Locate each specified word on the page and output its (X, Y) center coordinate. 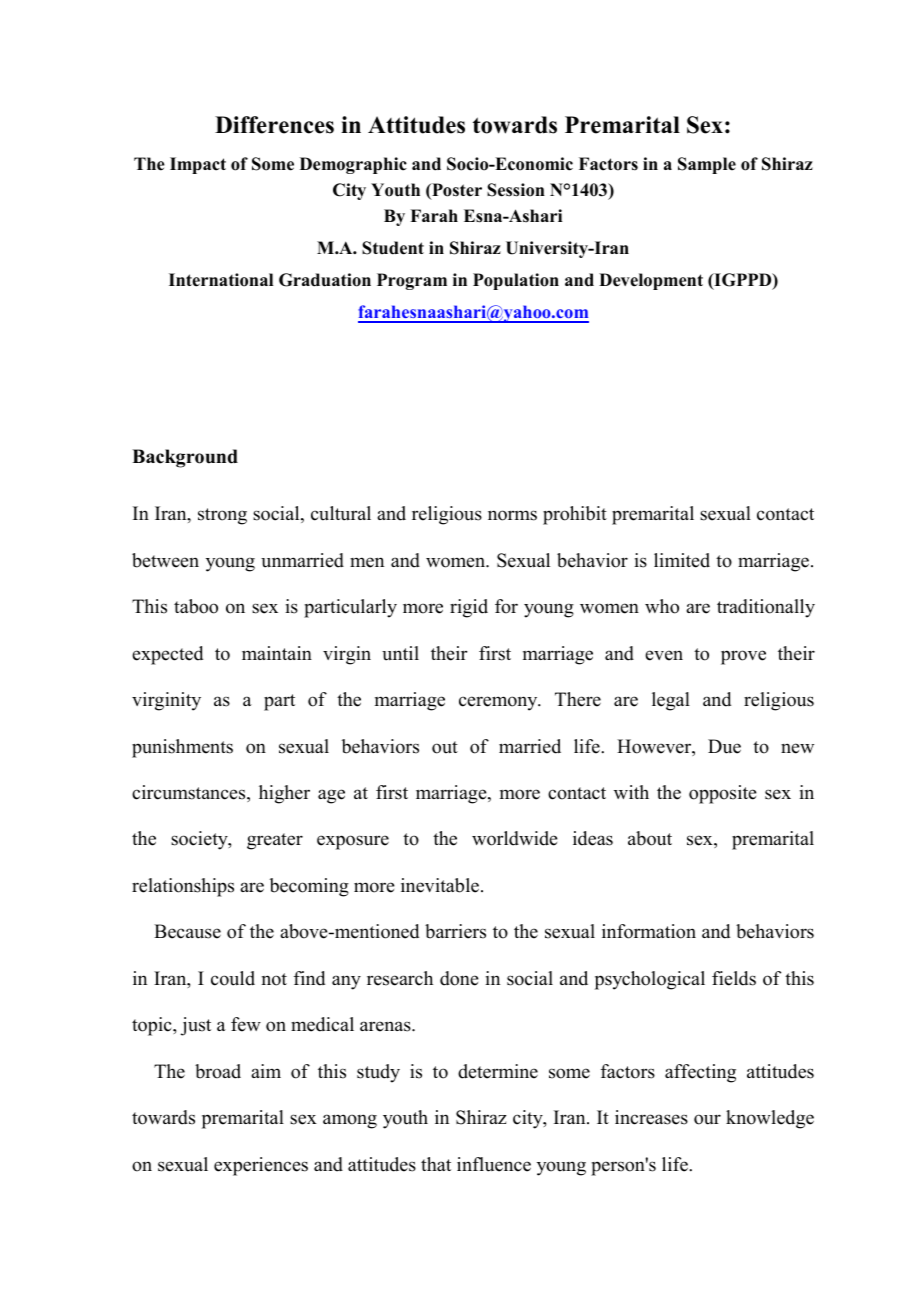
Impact (198, 165)
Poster (456, 191)
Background (185, 458)
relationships (183, 887)
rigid (469, 608)
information (649, 931)
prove (743, 657)
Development (651, 281)
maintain (277, 653)
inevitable (440, 885)
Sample (707, 165)
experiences (261, 1166)
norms (512, 515)
